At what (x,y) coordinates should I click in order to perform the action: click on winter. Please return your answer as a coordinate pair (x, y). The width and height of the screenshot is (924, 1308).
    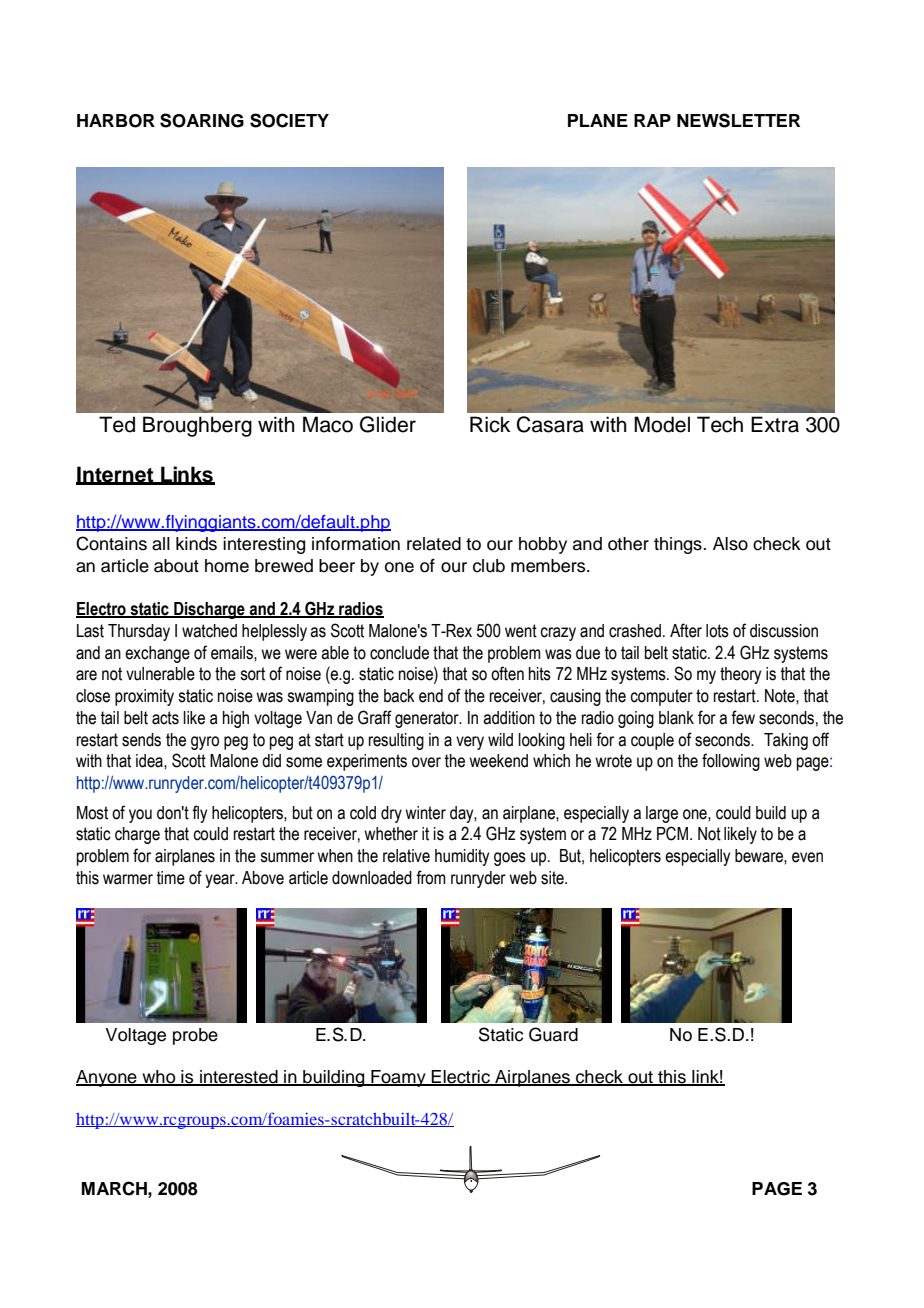
    Looking at the image, I should click on (425, 813).
